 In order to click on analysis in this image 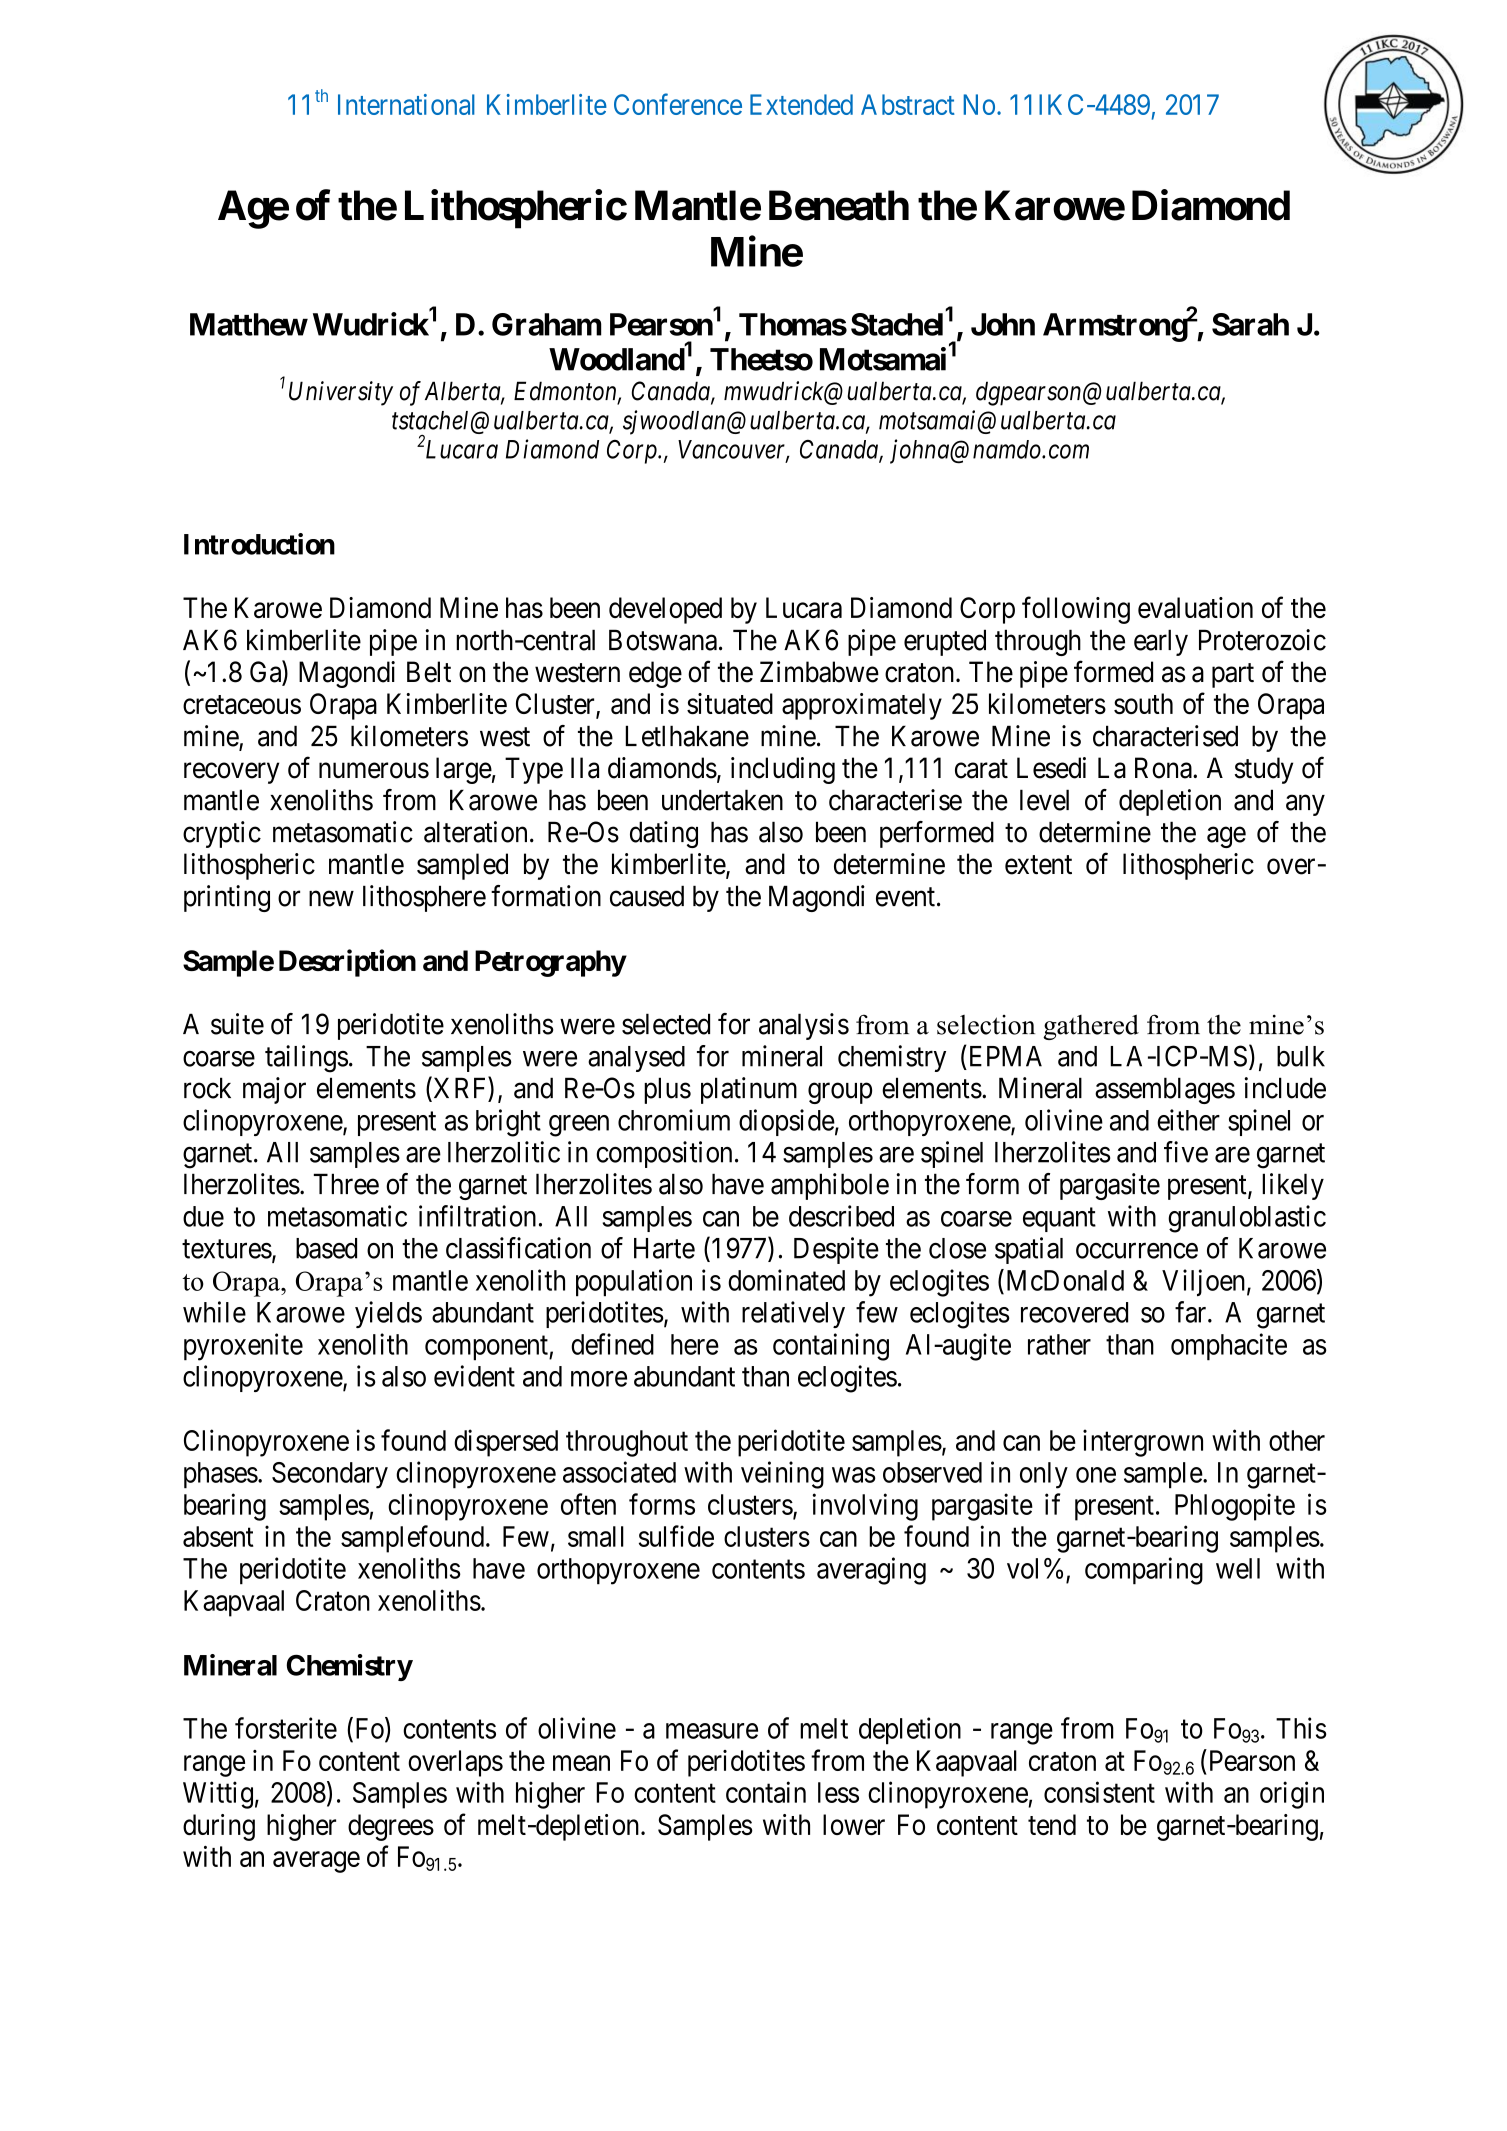, I will do `click(804, 1026)`.
